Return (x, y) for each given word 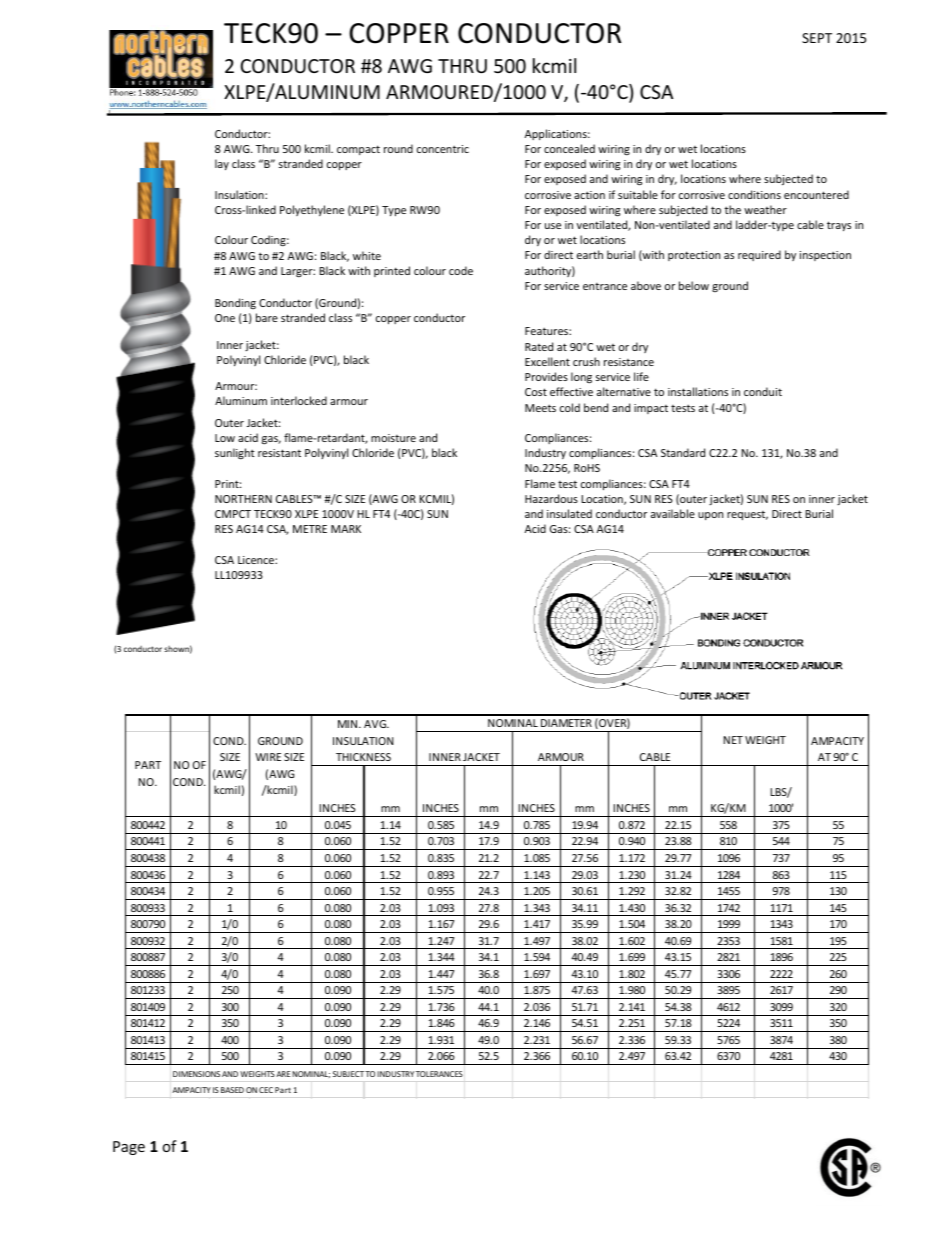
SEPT (817, 38)
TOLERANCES (439, 1074)
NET (733, 740)
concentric (443, 149)
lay (222, 164)
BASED (232, 1090)
